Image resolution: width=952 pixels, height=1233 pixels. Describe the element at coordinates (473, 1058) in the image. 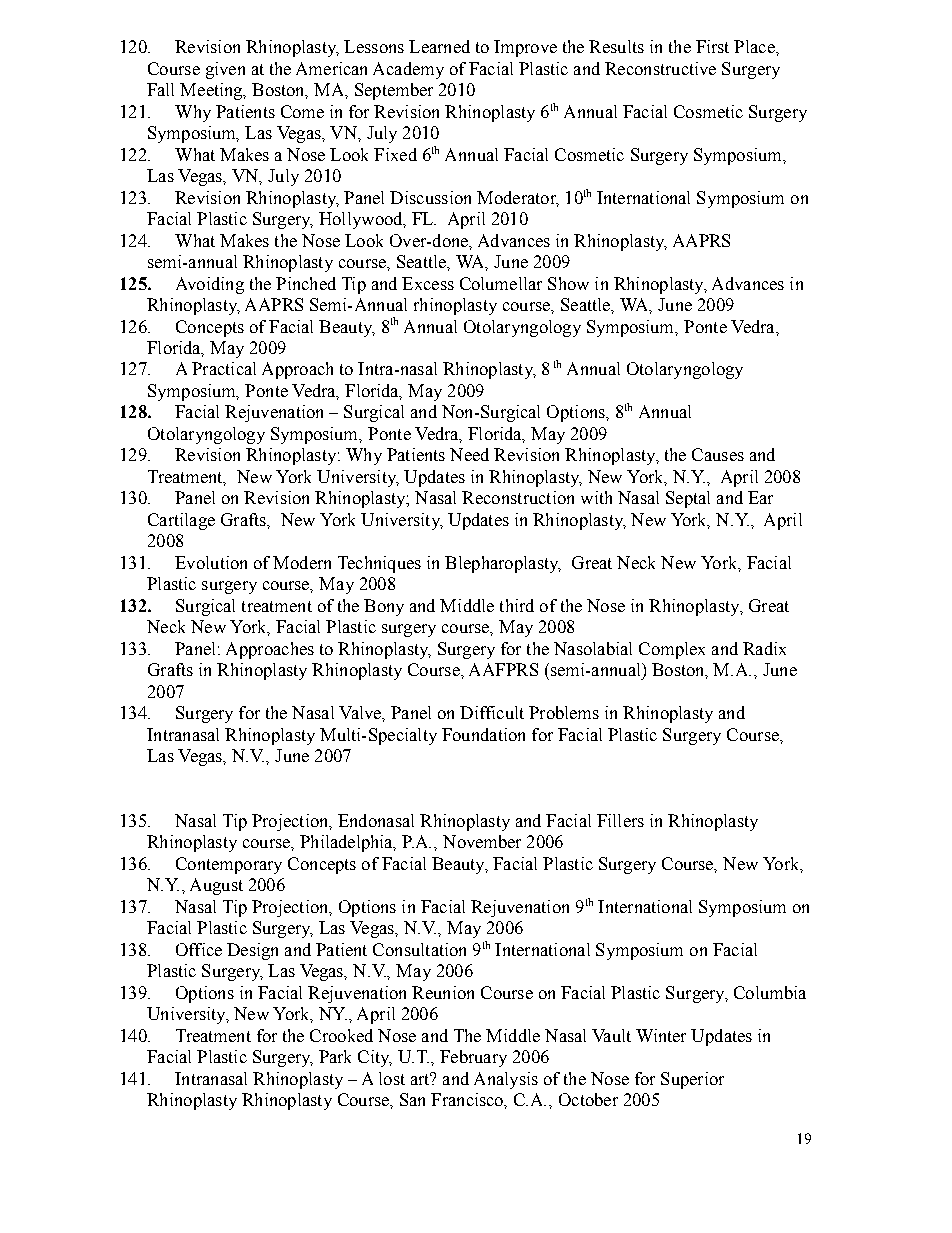

I see `February` at that location.
